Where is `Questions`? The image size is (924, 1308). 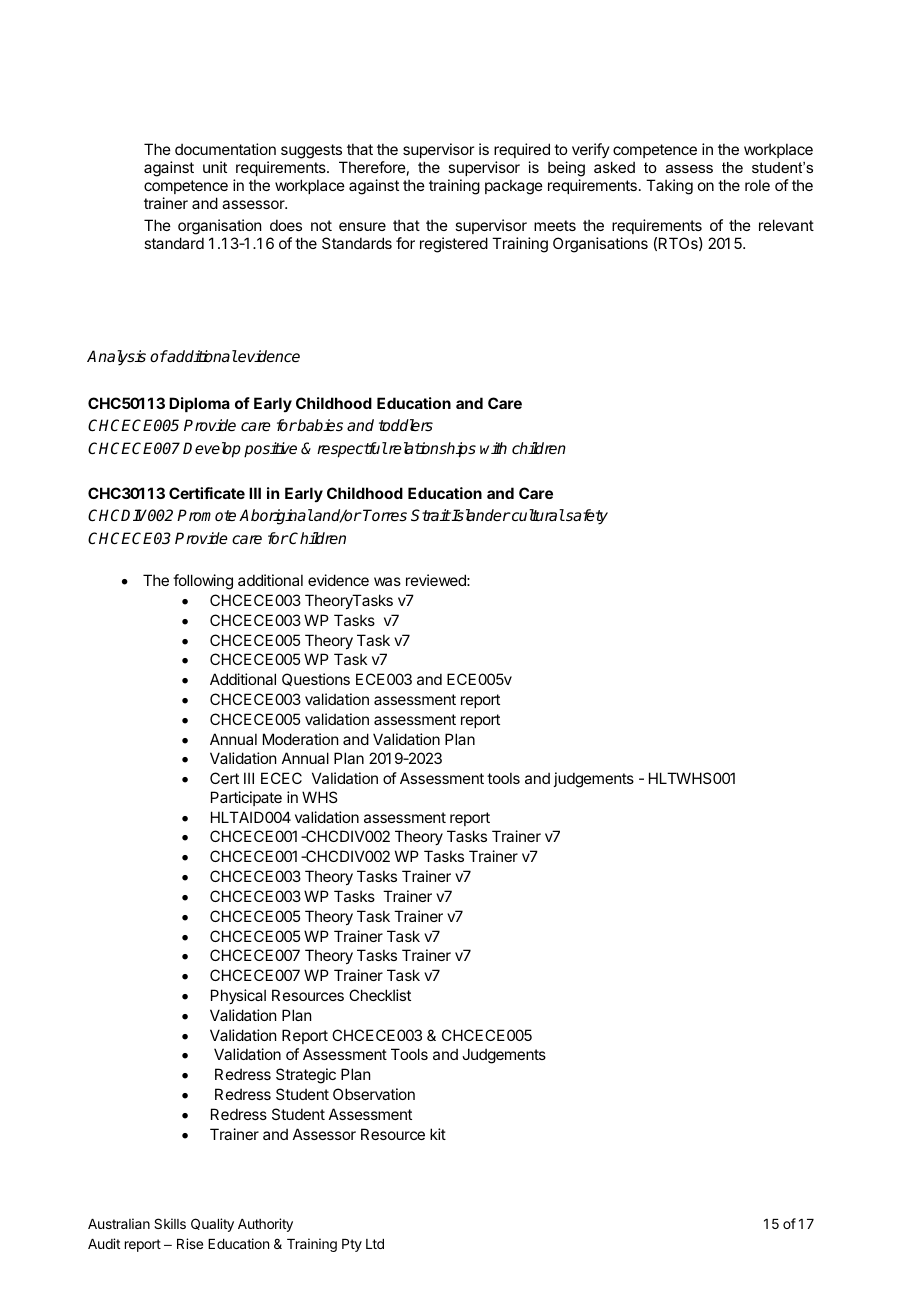
Questions is located at coordinates (316, 679).
